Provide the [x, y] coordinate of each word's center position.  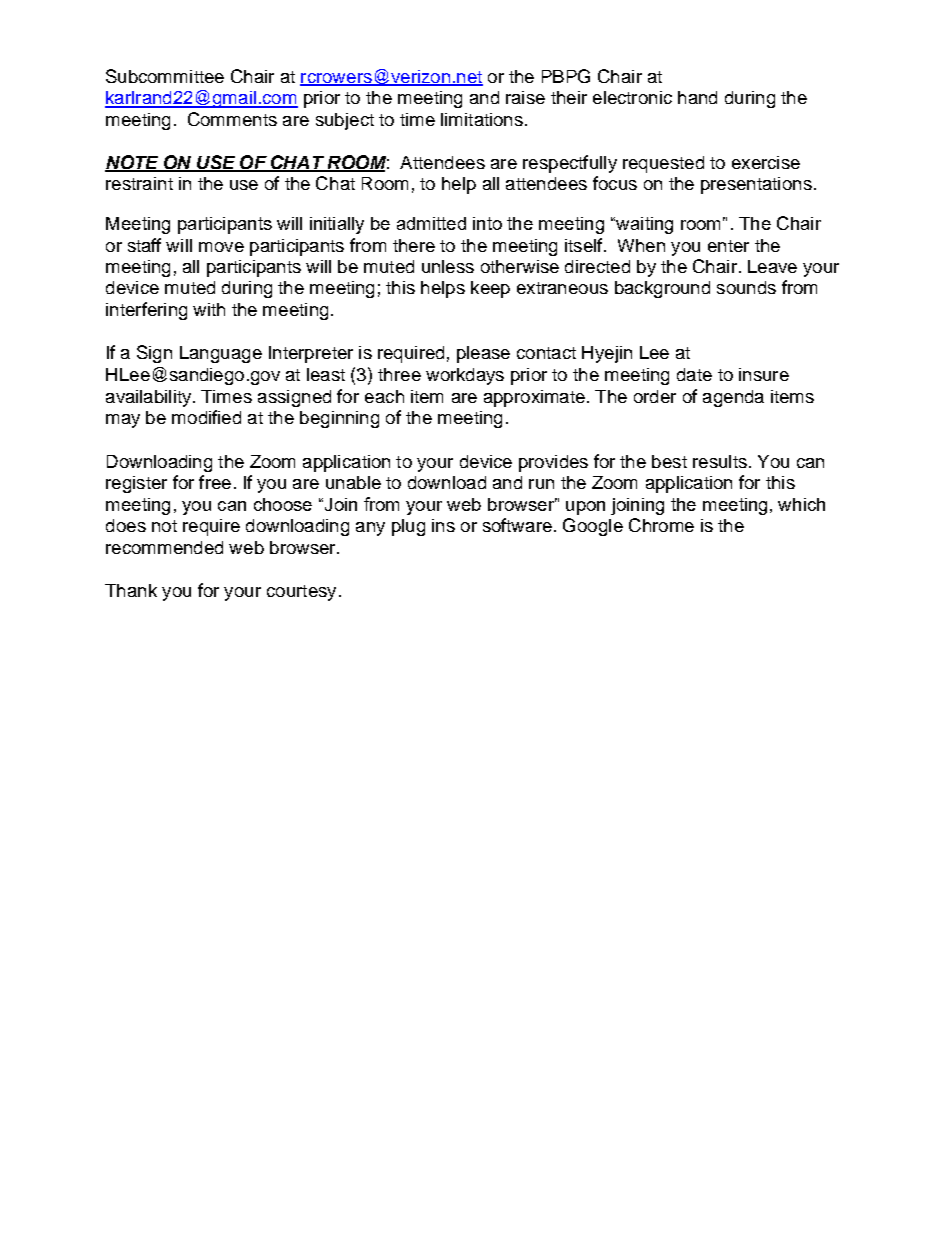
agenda [733, 398]
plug [408, 527]
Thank [131, 590]
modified [206, 417]
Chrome [661, 525]
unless [448, 266]
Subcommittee [165, 76]
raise [525, 97]
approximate [534, 398]
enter [728, 246]
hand [697, 97]
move [221, 247]
